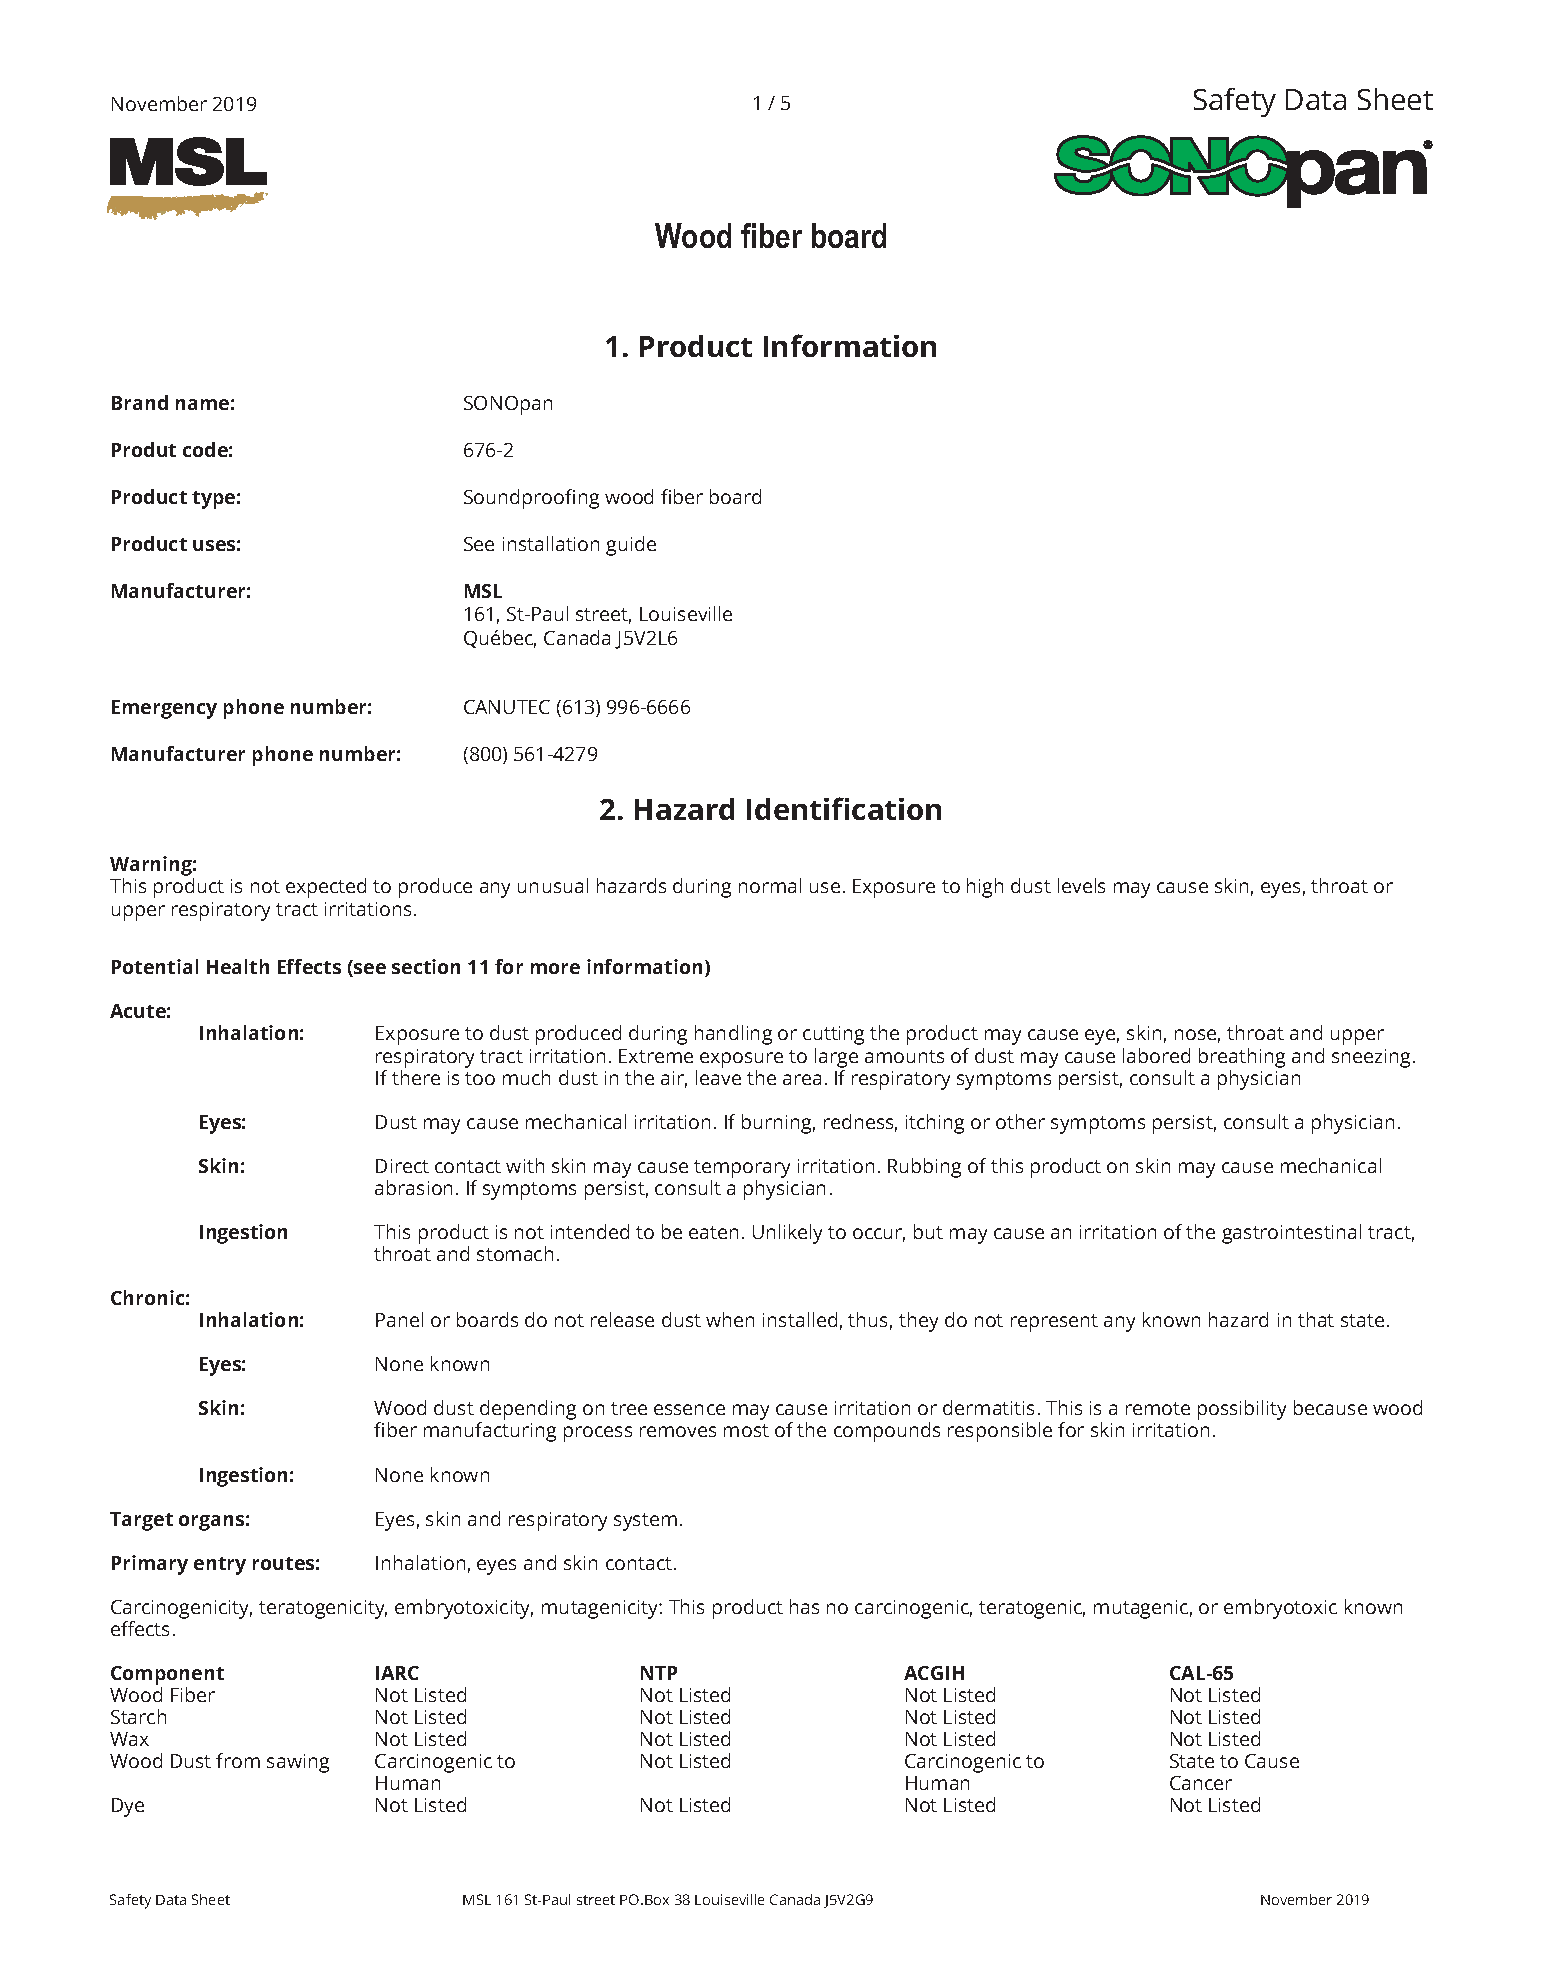 The height and width of the screenshot is (1985, 1544). What do you see at coordinates (416, 1077) in the screenshot?
I see `there` at bounding box center [416, 1077].
